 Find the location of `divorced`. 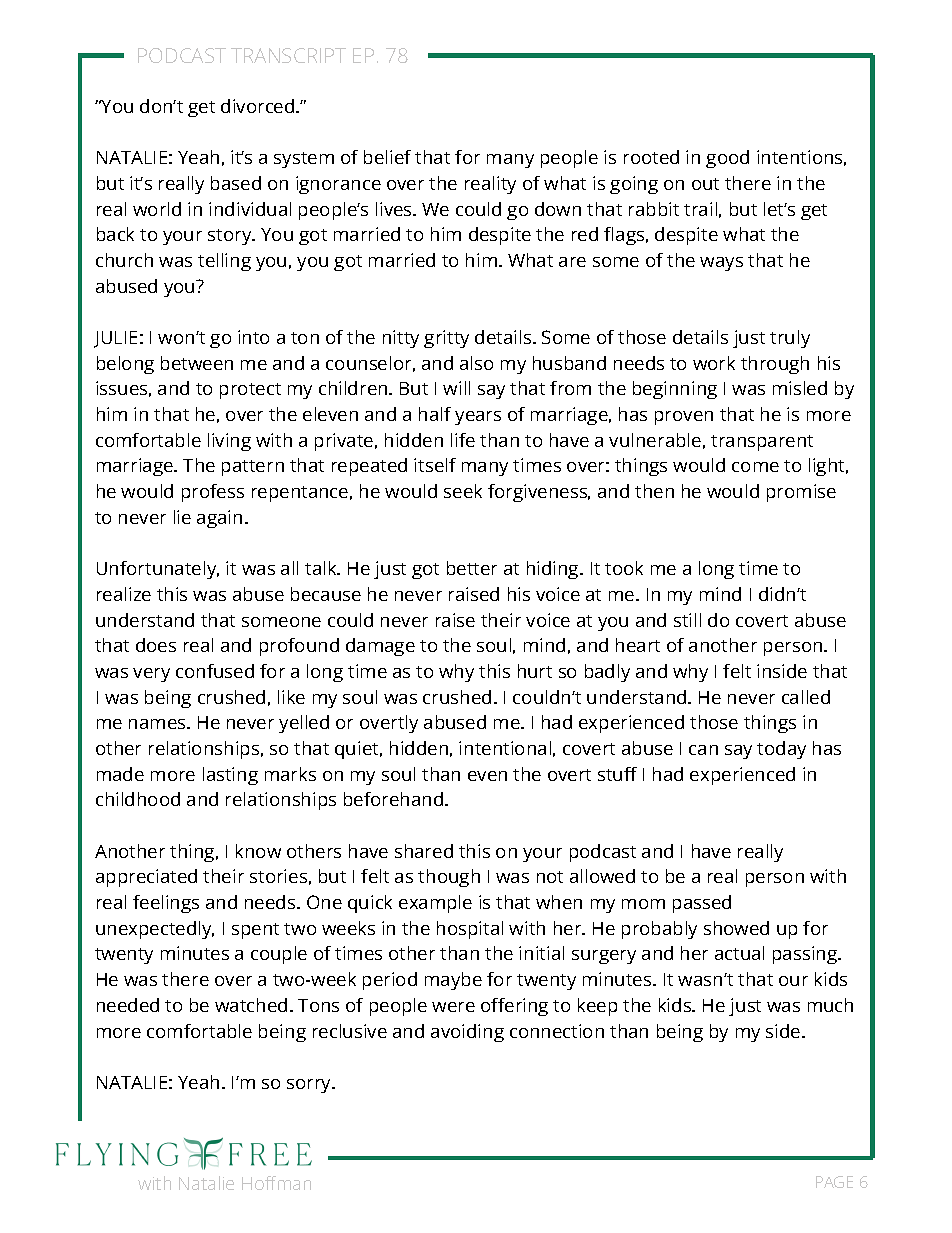

divorced is located at coordinates (259, 106).
